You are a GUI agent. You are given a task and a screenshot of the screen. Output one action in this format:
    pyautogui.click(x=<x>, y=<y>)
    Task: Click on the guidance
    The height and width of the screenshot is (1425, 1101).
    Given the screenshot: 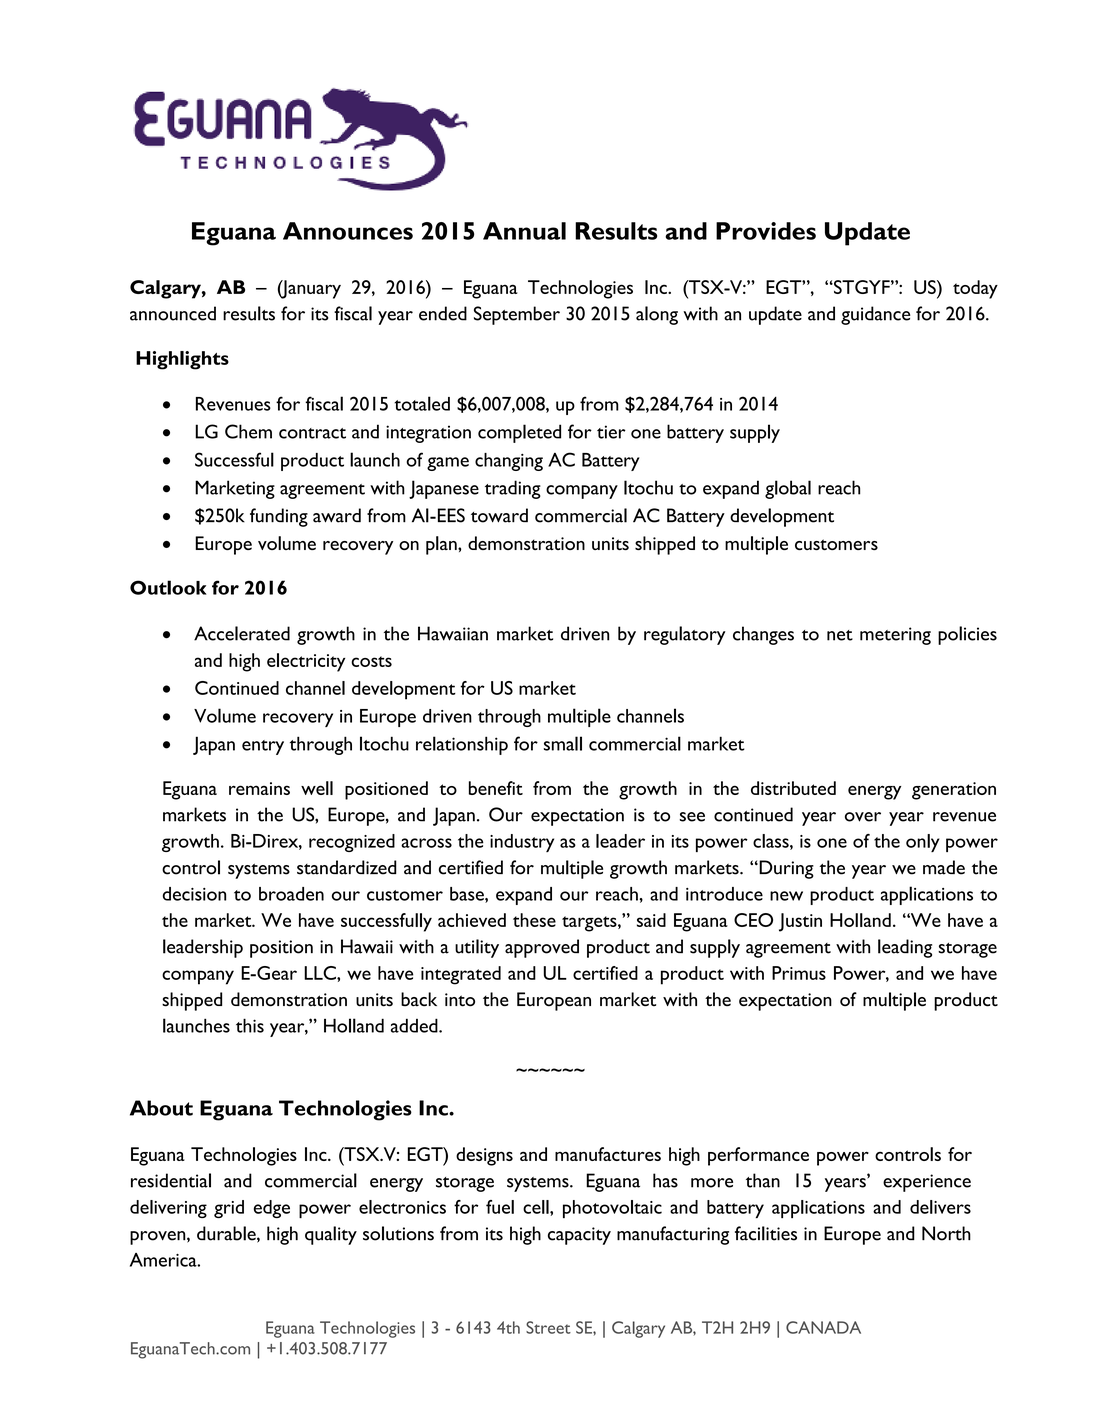 What is the action you would take?
    pyautogui.click(x=876, y=315)
